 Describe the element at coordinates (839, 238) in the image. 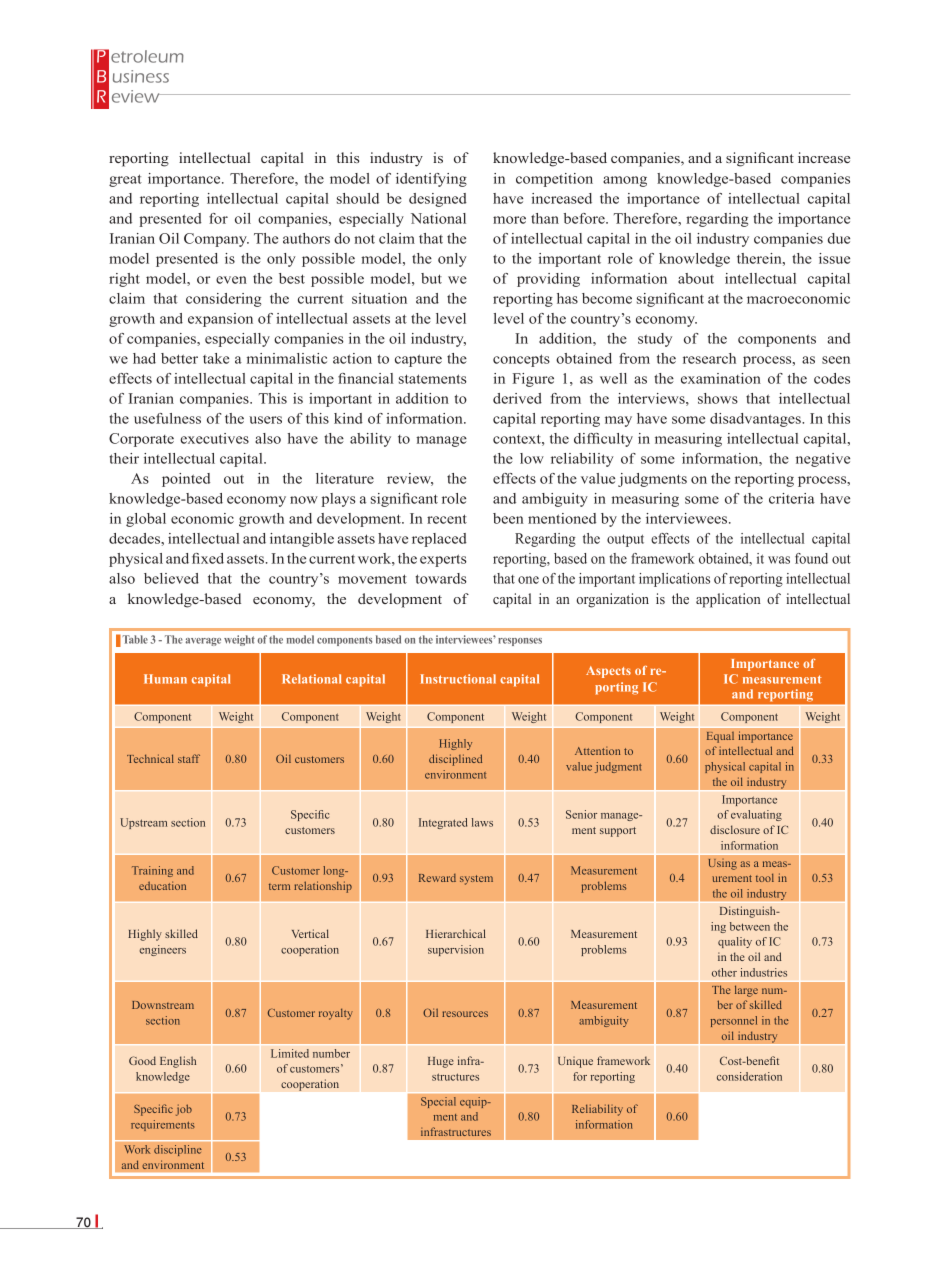

I see `due` at that location.
